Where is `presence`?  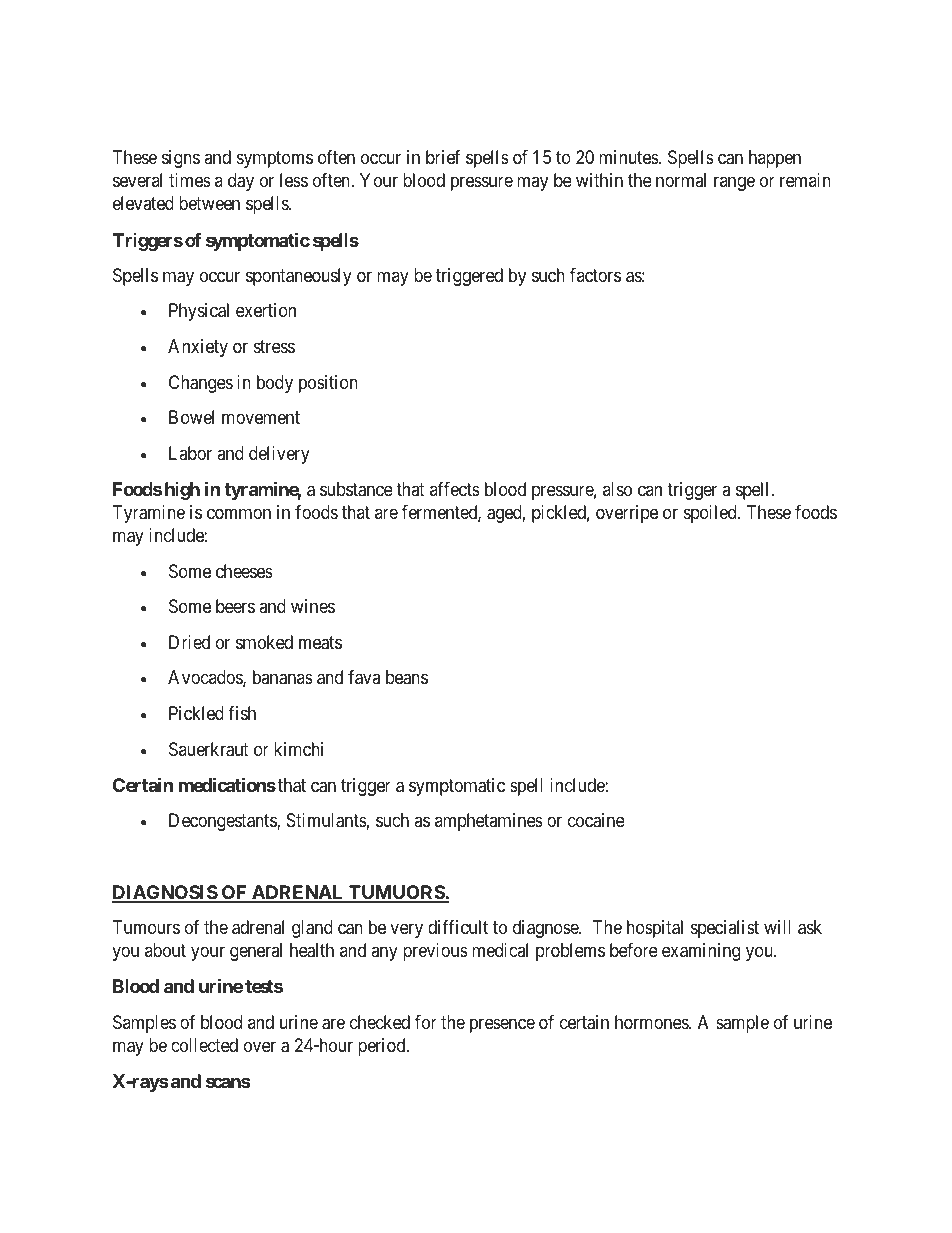
presence is located at coordinates (502, 1025).
